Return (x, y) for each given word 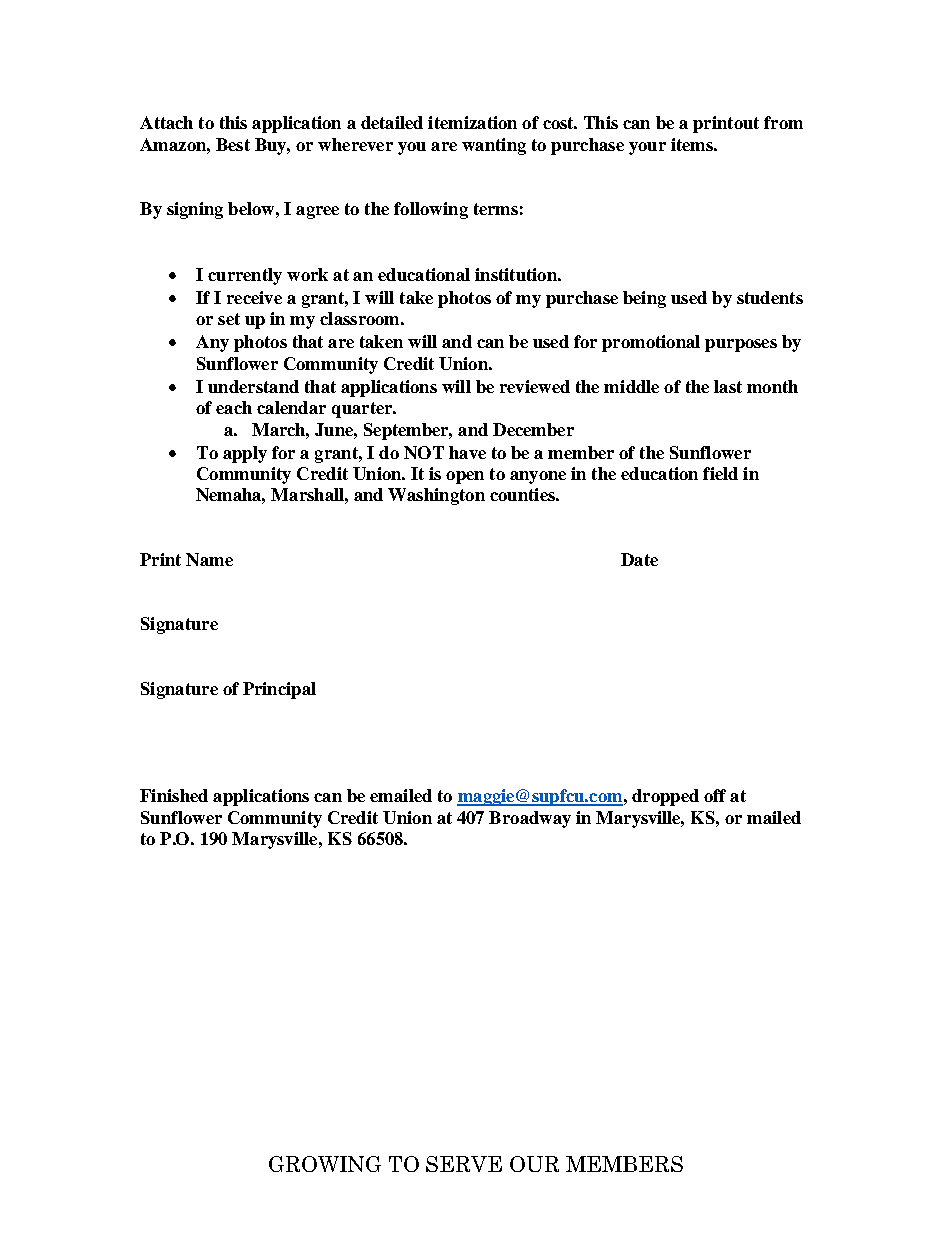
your (647, 148)
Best (233, 144)
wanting (494, 146)
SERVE (464, 1164)
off (715, 795)
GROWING (325, 1164)
